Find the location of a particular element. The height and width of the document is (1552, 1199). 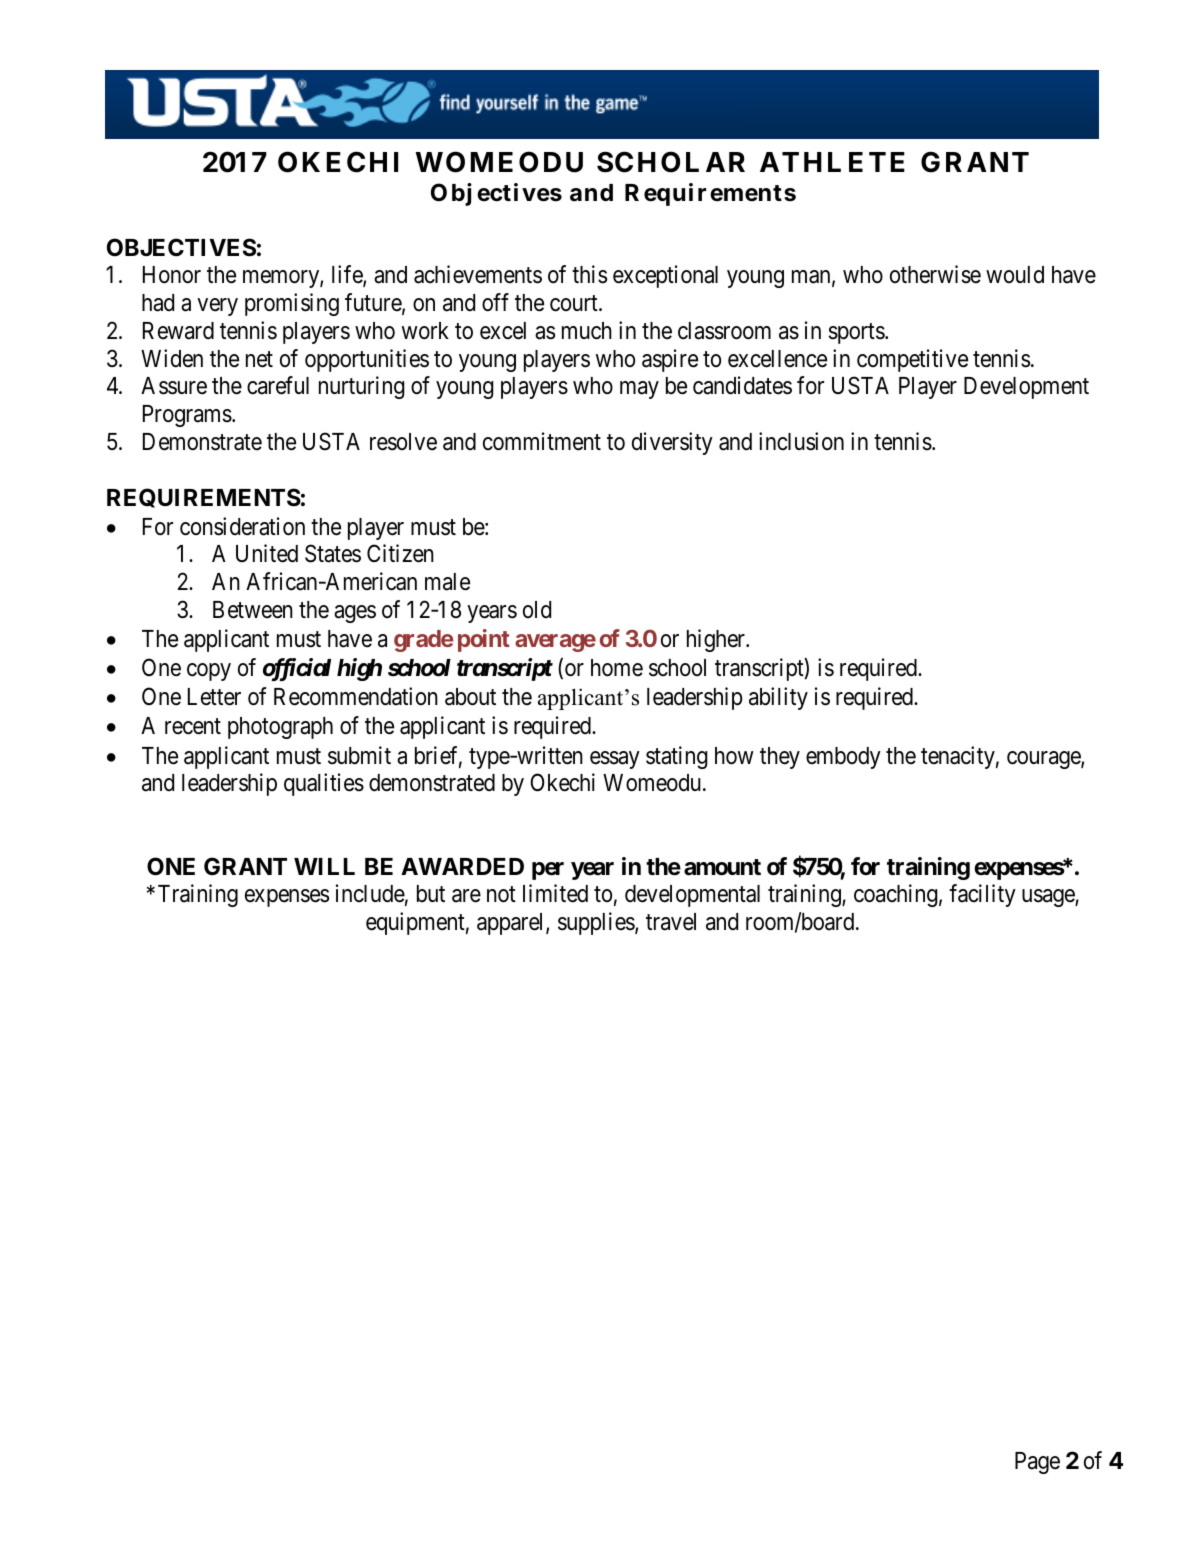

essay is located at coordinates (615, 760).
